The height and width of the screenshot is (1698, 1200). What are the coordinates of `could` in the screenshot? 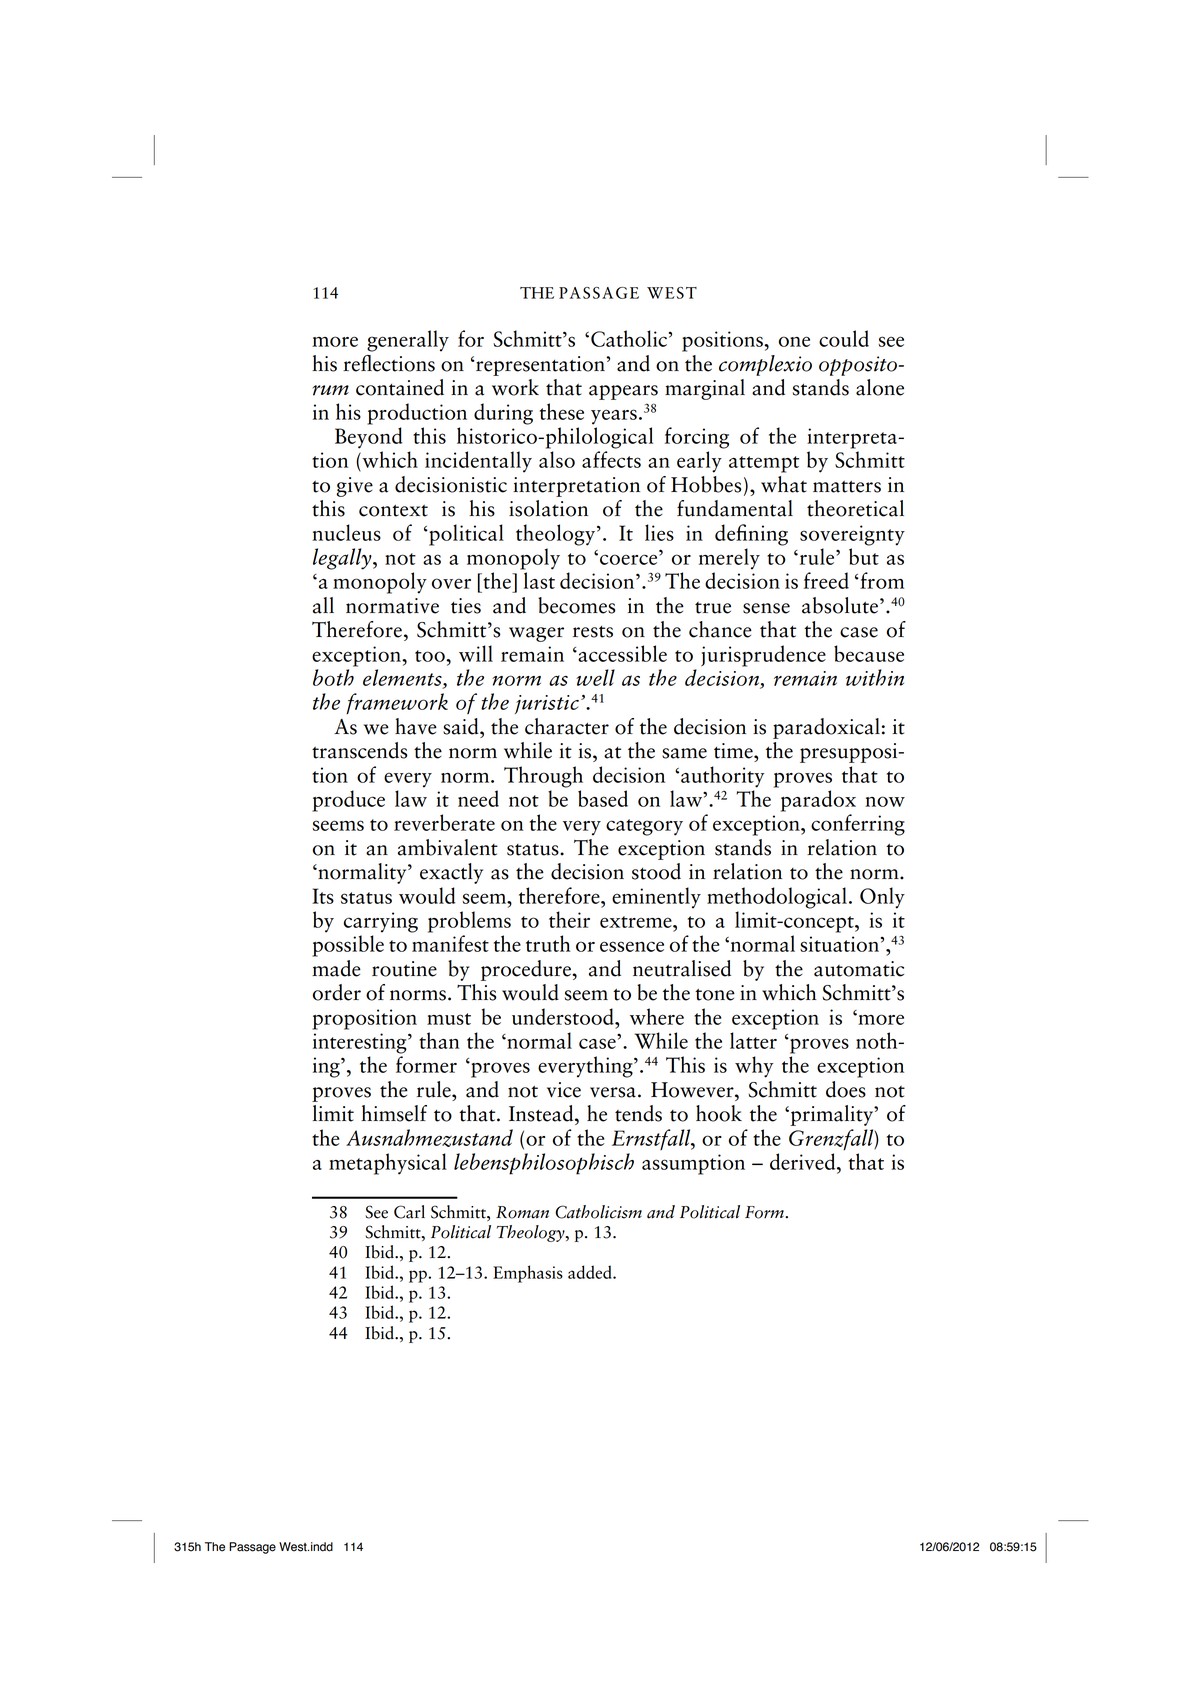 It's located at (844, 338).
